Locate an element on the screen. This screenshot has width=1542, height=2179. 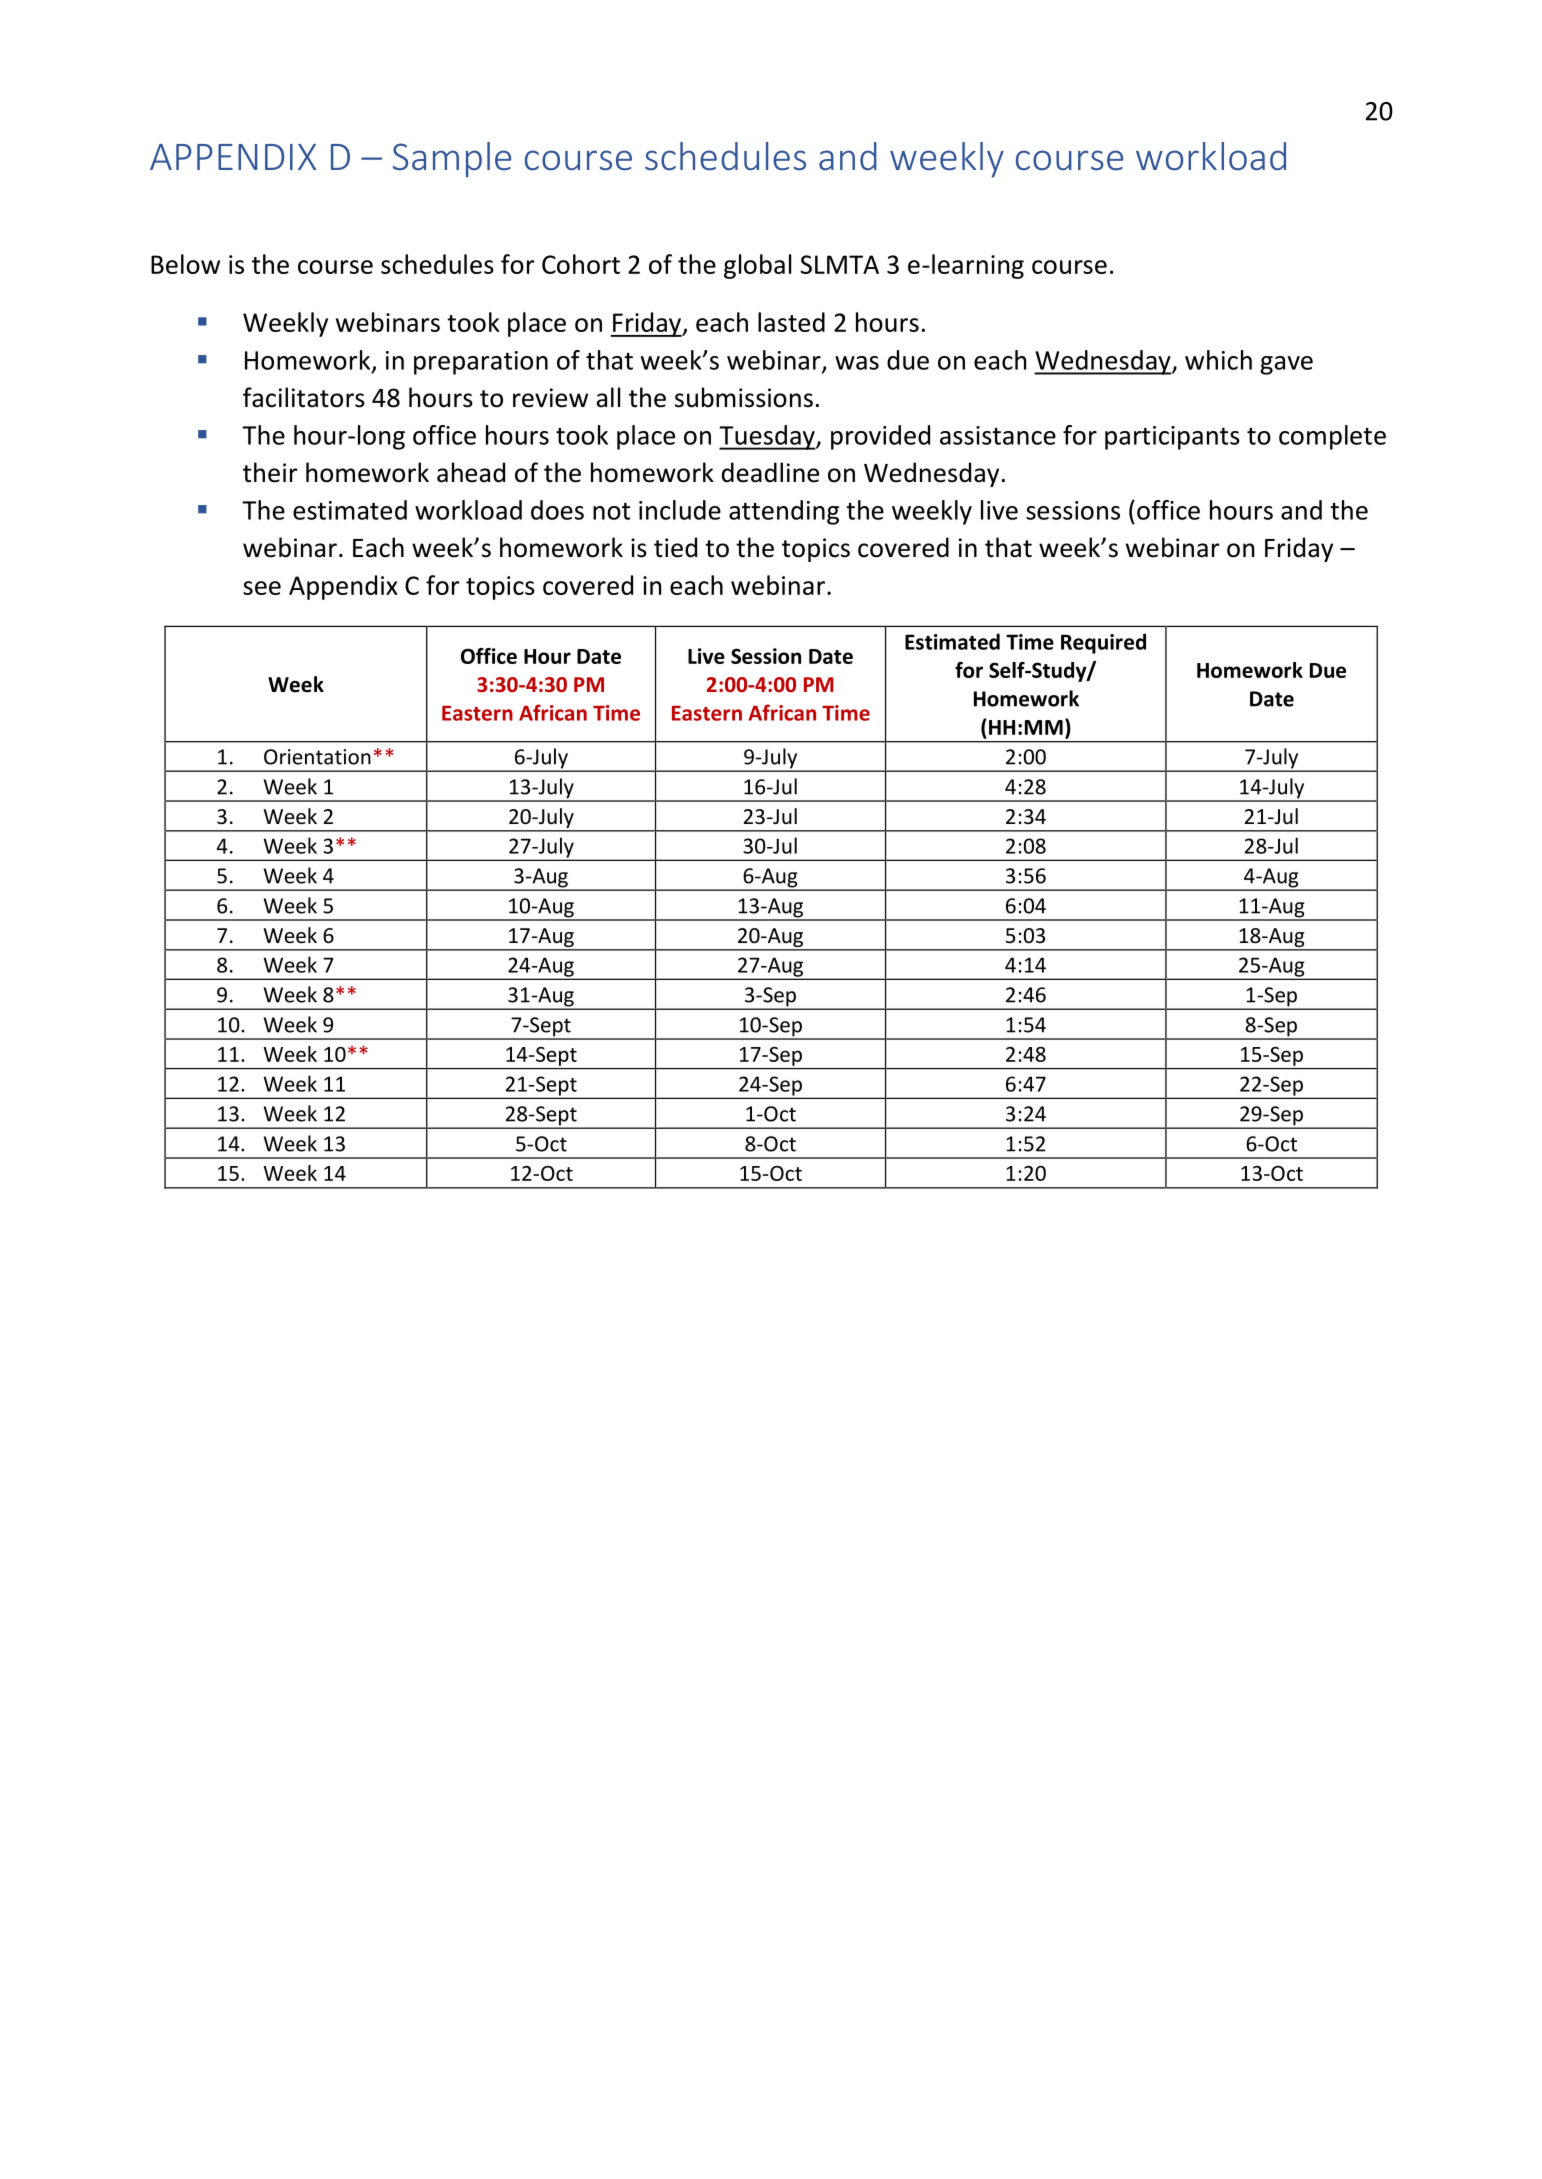
global is located at coordinates (757, 266).
